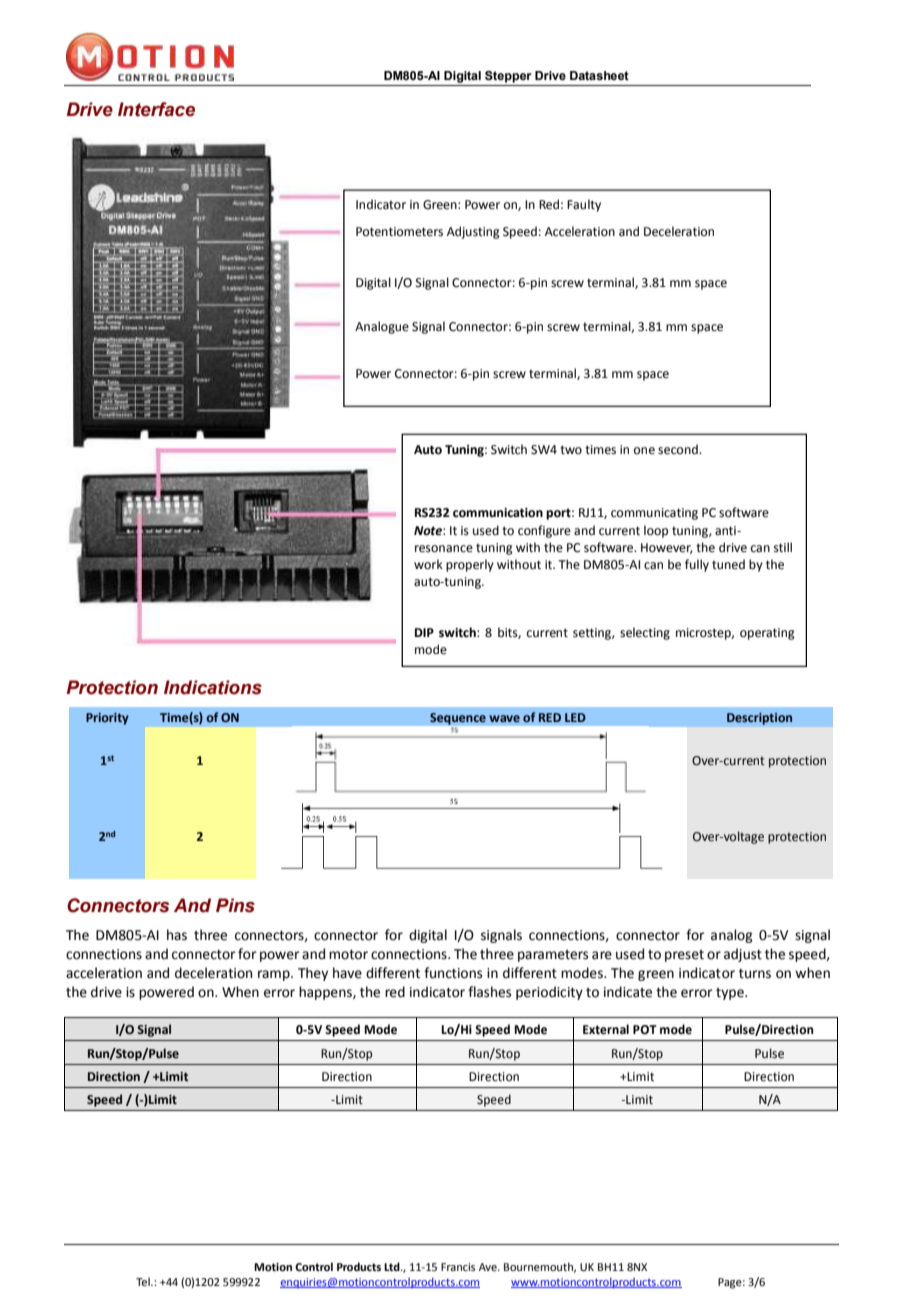  I want to click on Datasheet, so click(599, 75).
